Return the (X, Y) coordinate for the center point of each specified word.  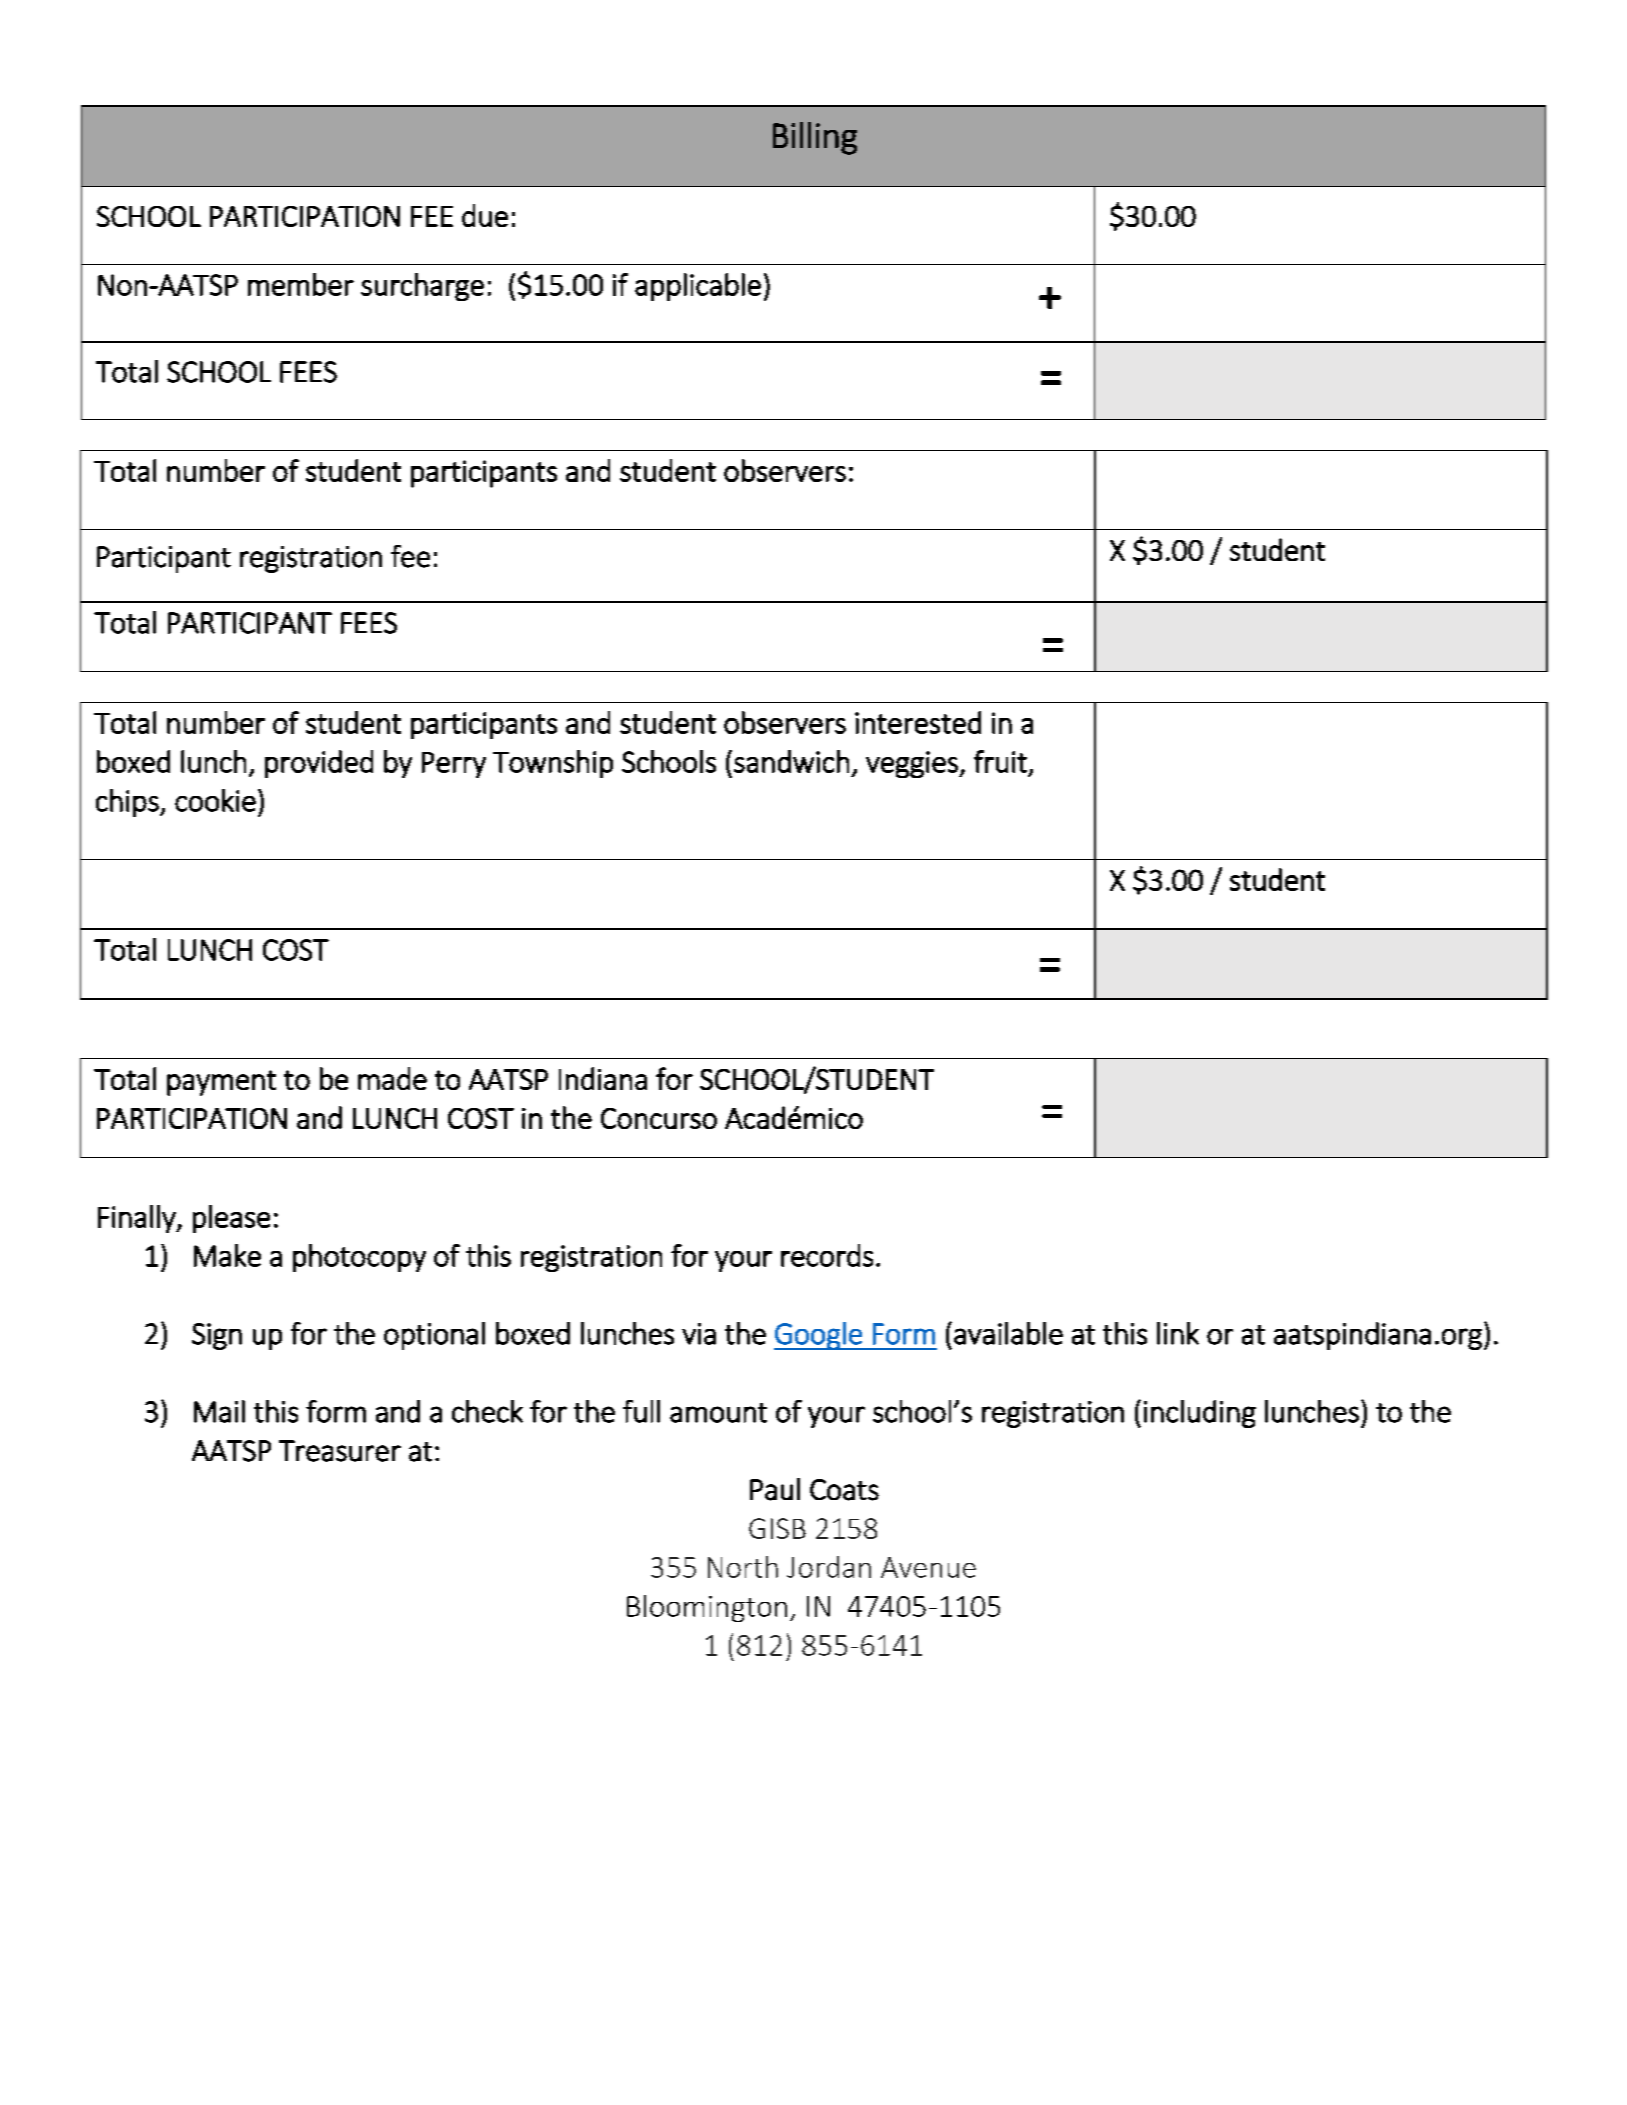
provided (319, 764)
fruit (1000, 761)
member (301, 284)
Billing (815, 138)
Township (553, 764)
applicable (698, 287)
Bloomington (707, 1608)
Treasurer (340, 1451)
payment (221, 1083)
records (827, 1255)
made (392, 1078)
